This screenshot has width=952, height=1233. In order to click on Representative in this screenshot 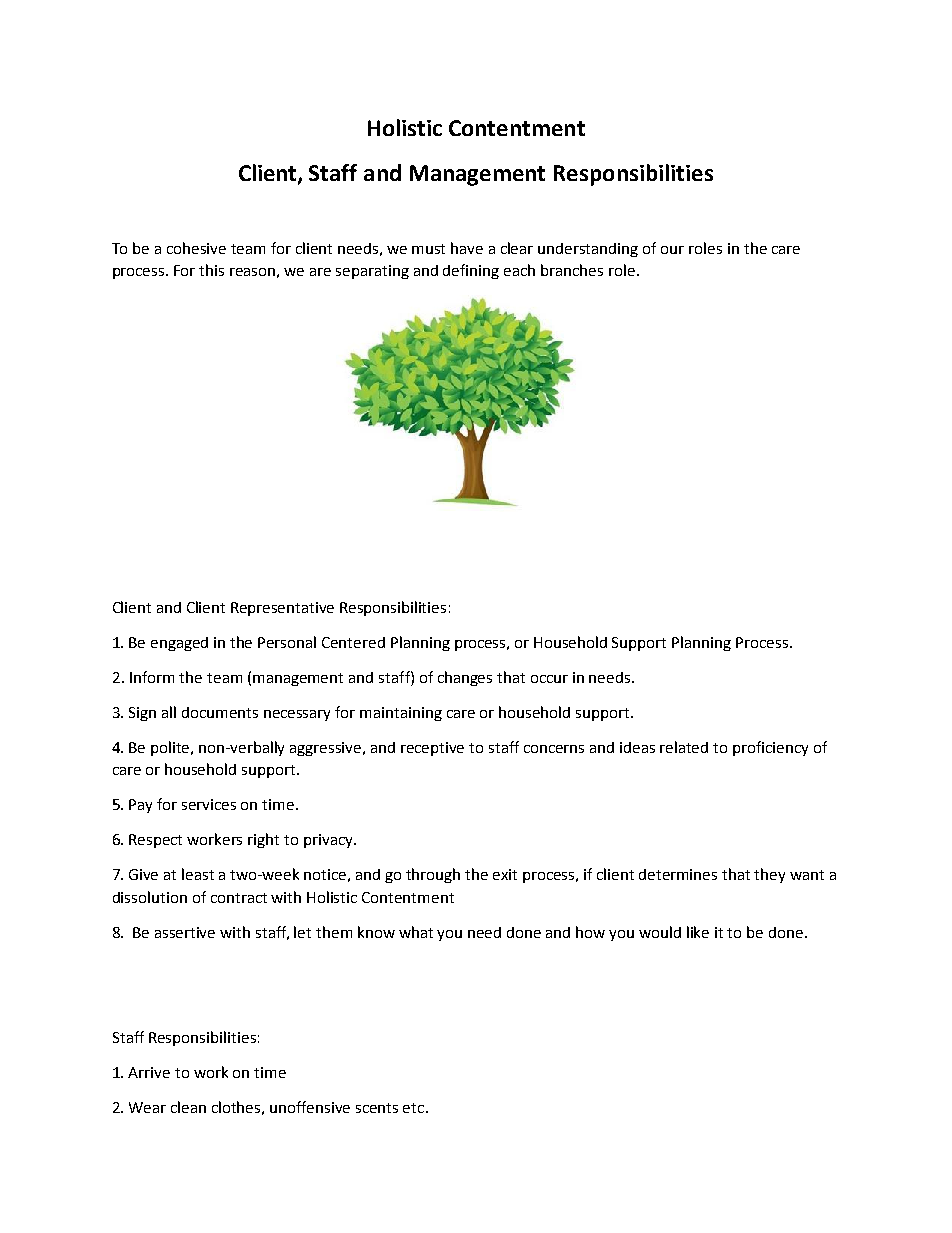, I will do `click(282, 609)`.
